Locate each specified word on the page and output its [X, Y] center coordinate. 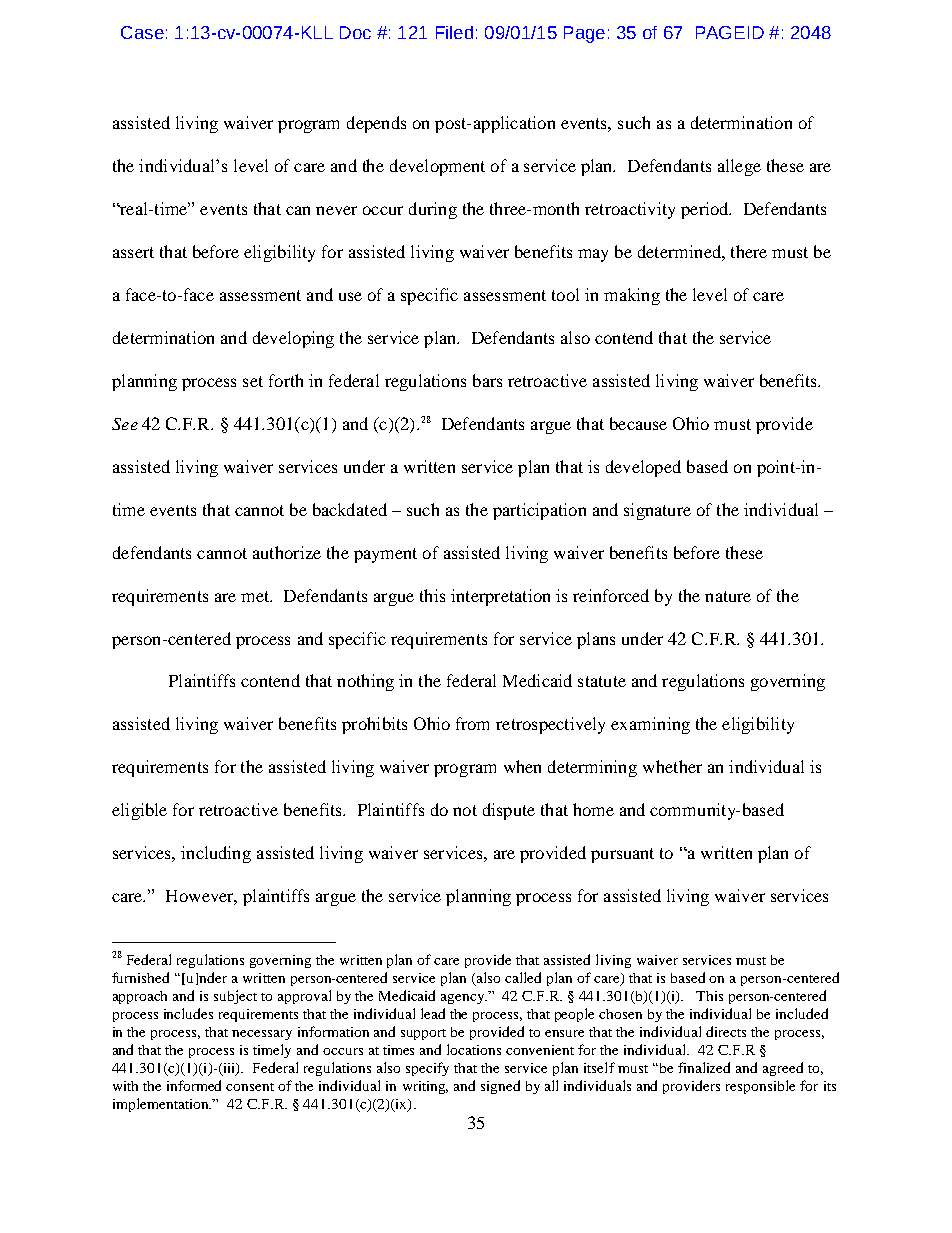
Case [142, 32]
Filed [454, 32]
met [256, 596]
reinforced [611, 595]
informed [194, 1085]
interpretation [500, 597]
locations [474, 1049]
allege [739, 167]
